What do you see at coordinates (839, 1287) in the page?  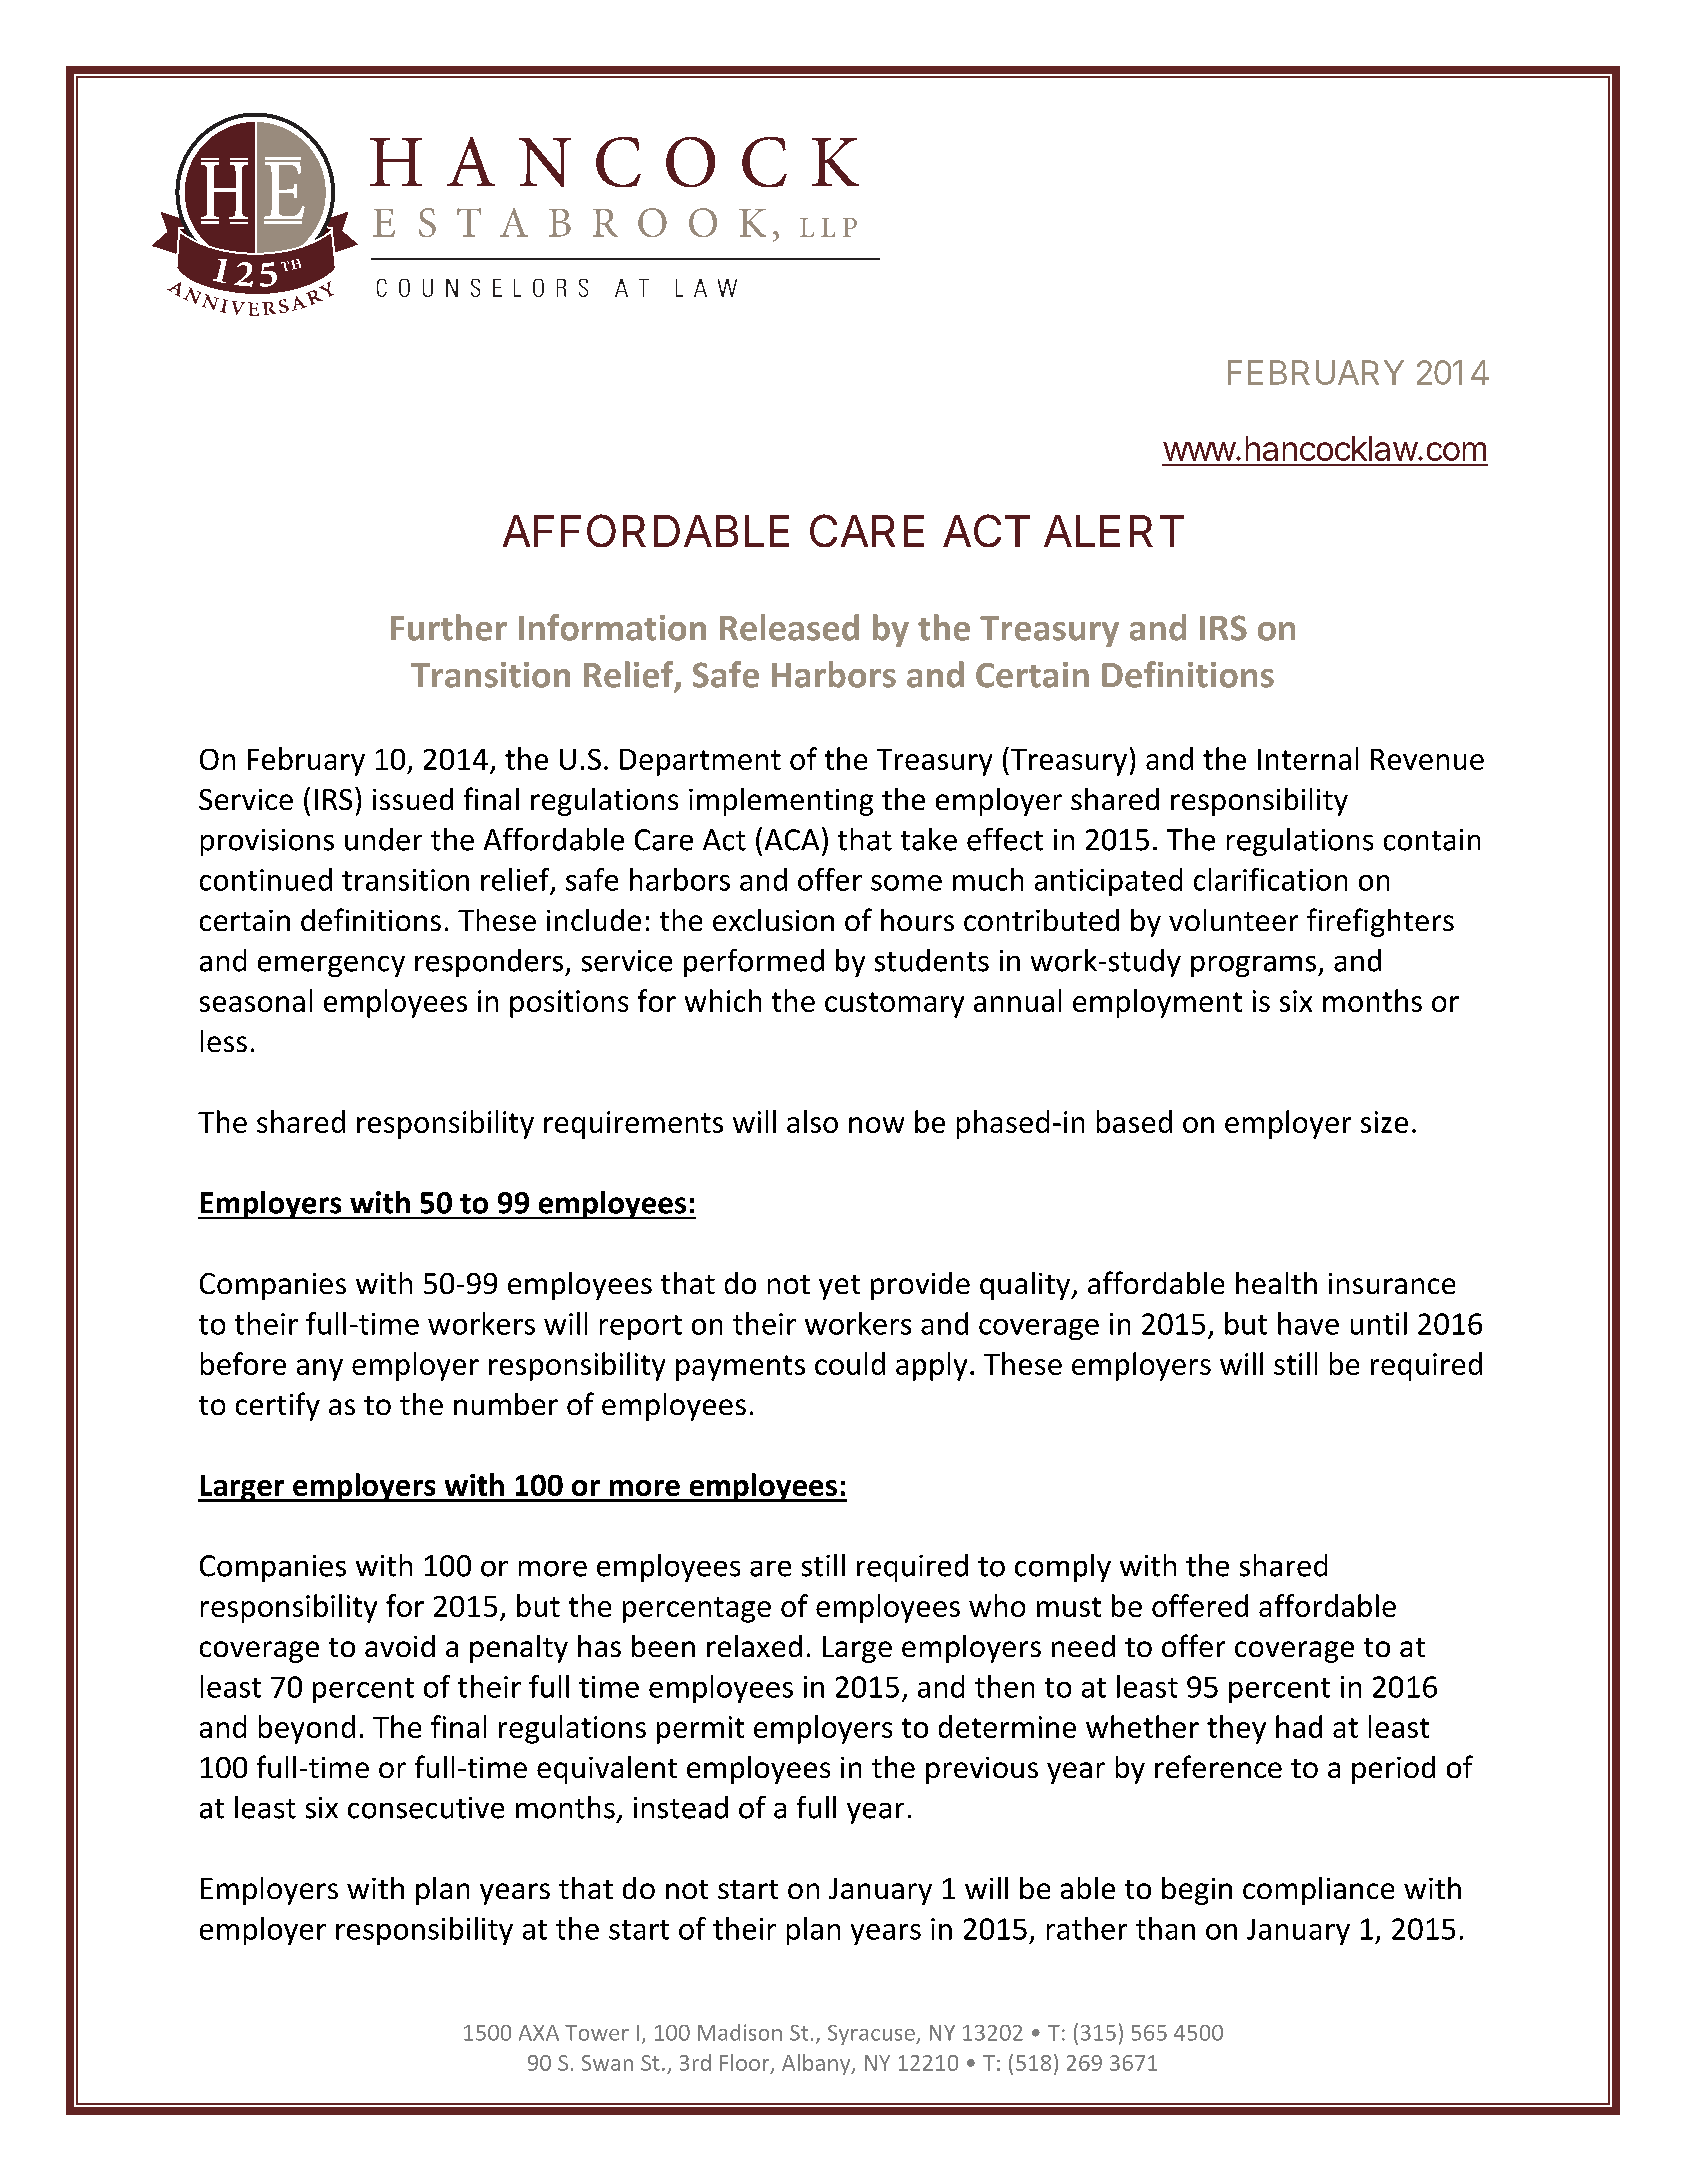 I see `yet` at bounding box center [839, 1287].
